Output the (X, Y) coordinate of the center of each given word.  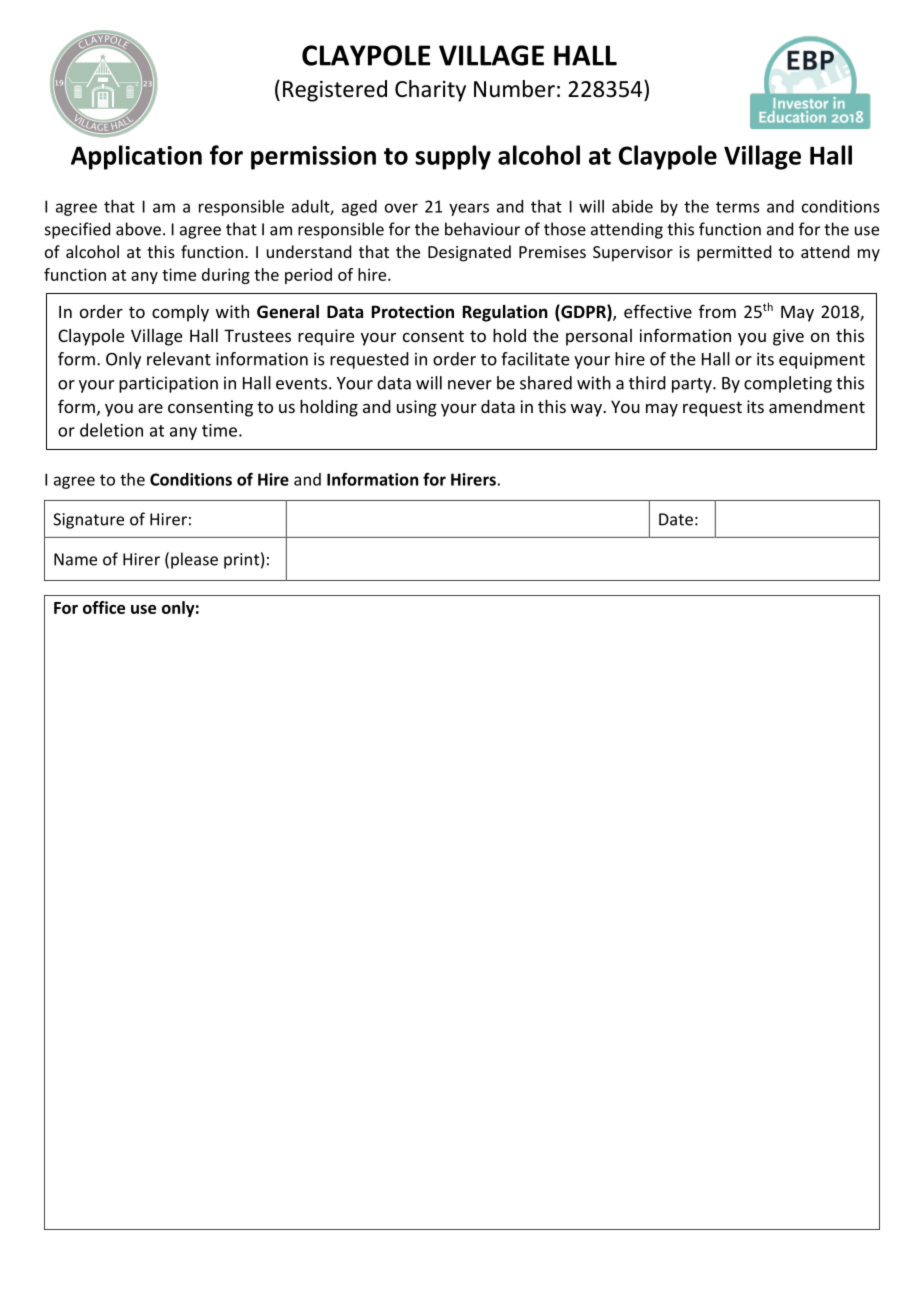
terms (737, 207)
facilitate (535, 359)
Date (676, 519)
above (138, 229)
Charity (430, 91)
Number (514, 89)
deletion (111, 430)
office (104, 607)
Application (136, 157)
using (417, 408)
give (788, 337)
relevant (179, 359)
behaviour (482, 229)
